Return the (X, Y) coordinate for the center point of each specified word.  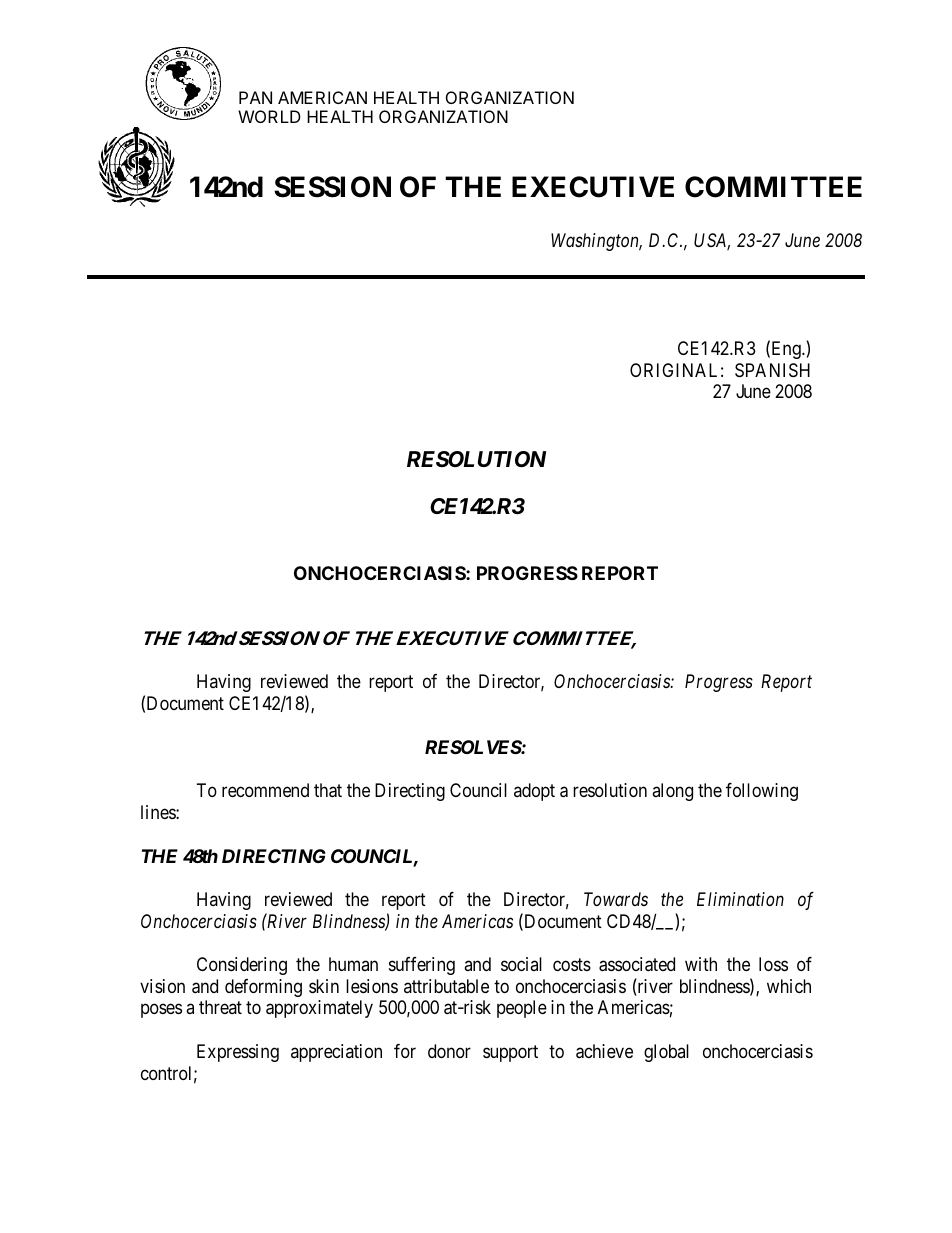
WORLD (269, 116)
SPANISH (772, 370)
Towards (616, 899)
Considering (242, 966)
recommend (265, 790)
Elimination (740, 899)
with (701, 964)
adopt (534, 792)
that (328, 790)
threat (220, 1007)
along (672, 792)
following (762, 792)
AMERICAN (322, 97)
